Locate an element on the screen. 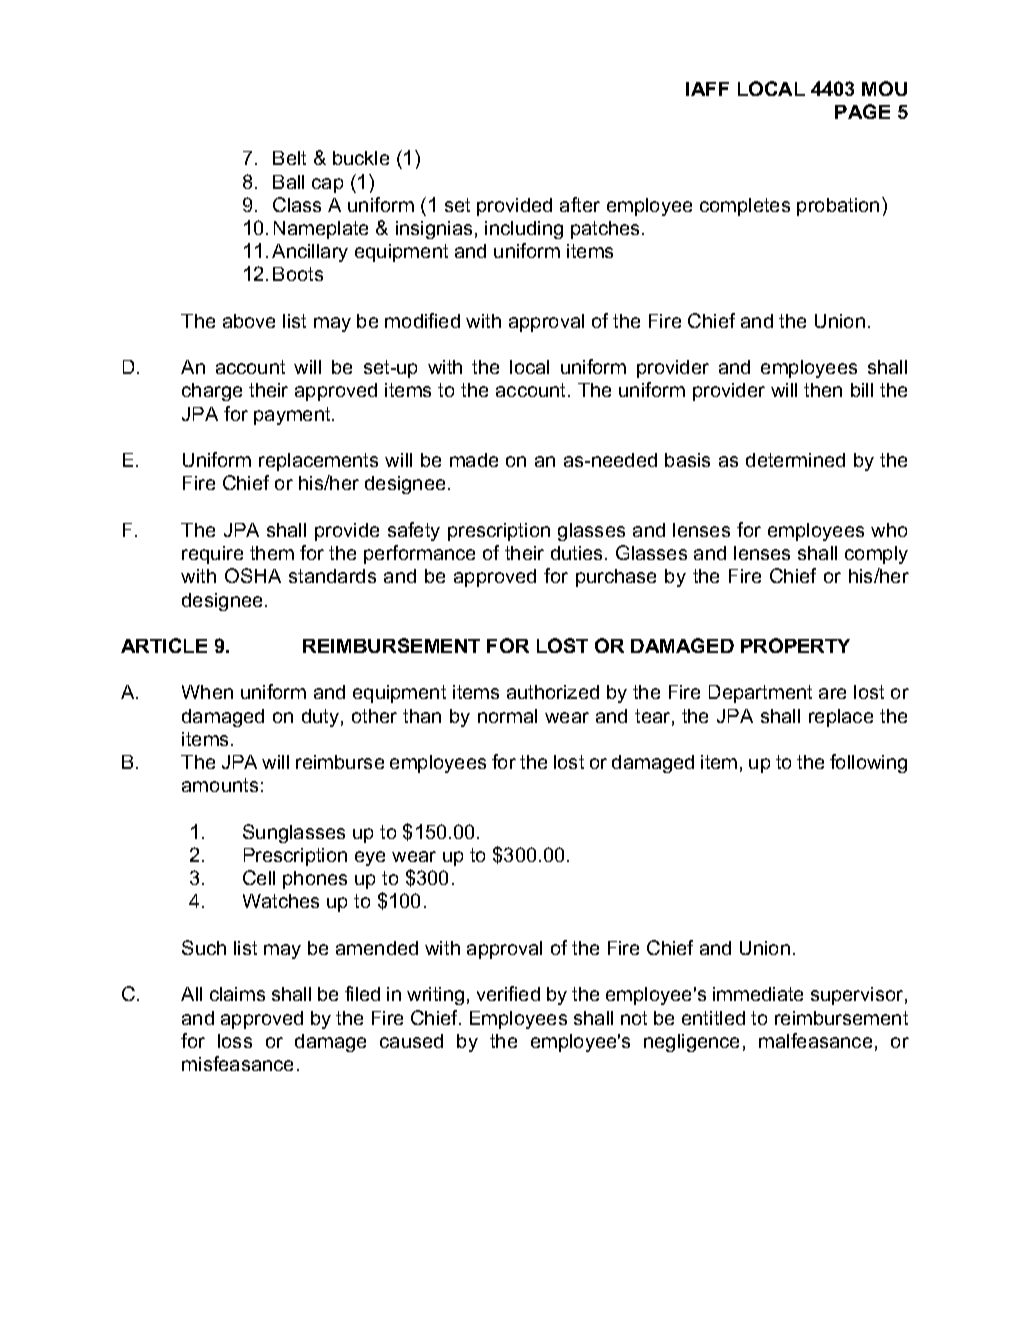 This screenshot has height=1333, width=1030. duties is located at coordinates (578, 553).
